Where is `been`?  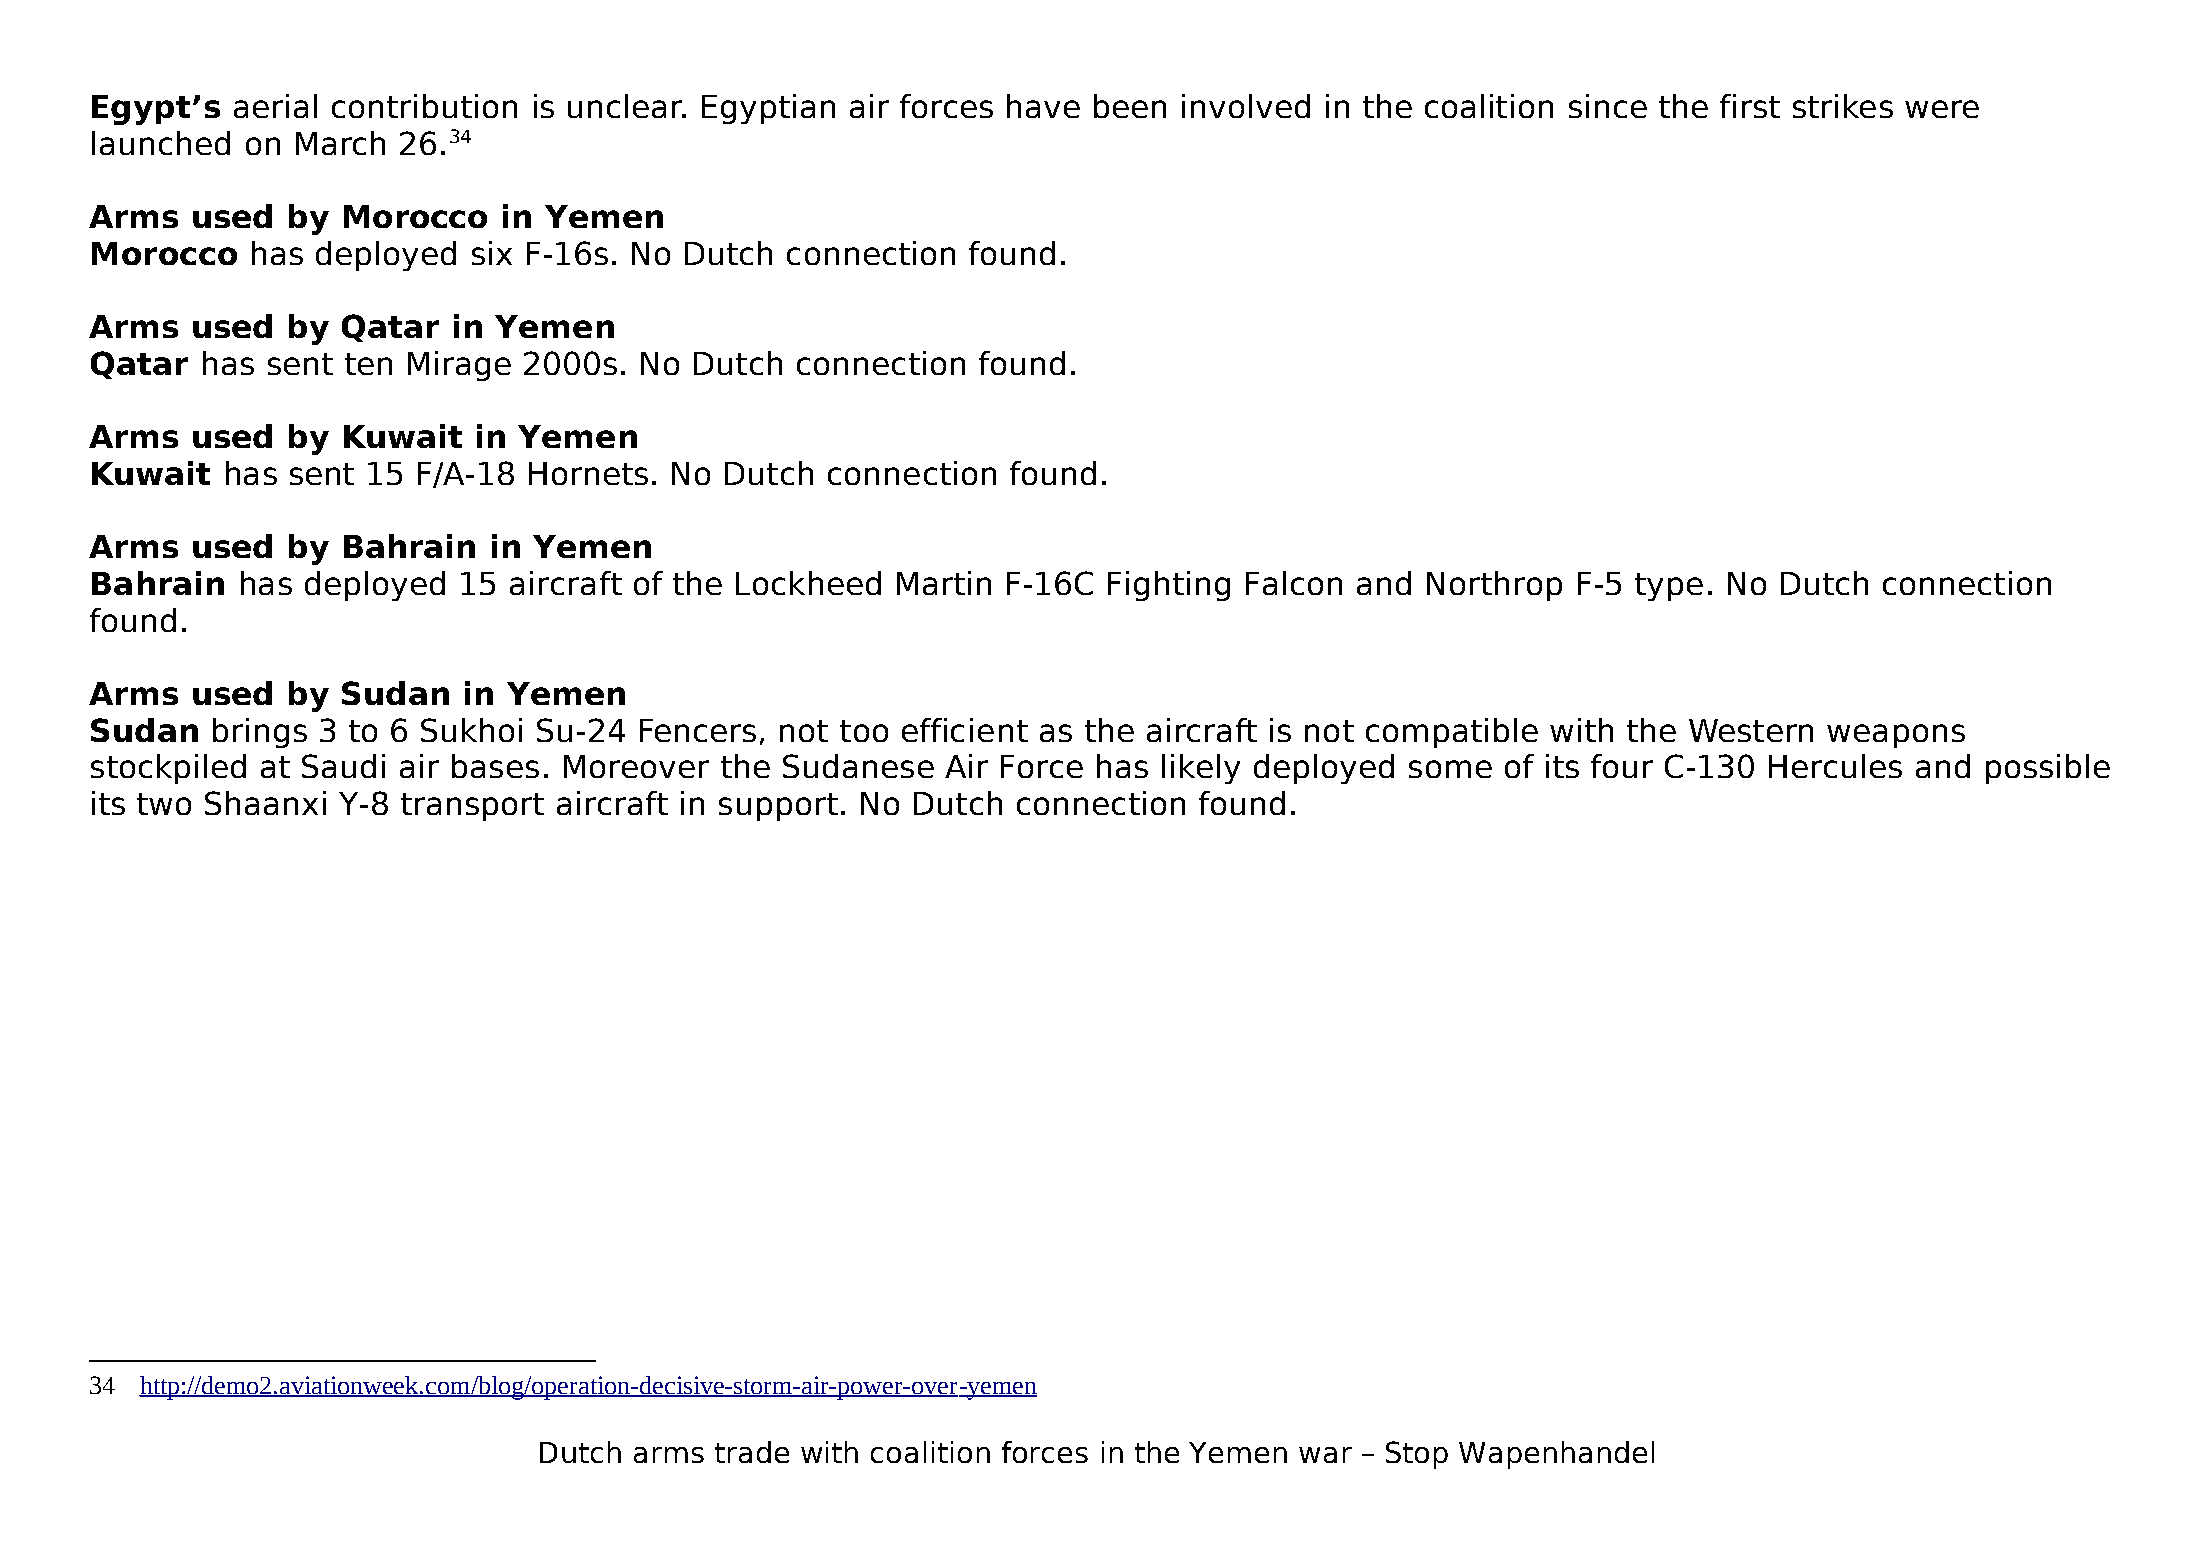 been is located at coordinates (1130, 106).
